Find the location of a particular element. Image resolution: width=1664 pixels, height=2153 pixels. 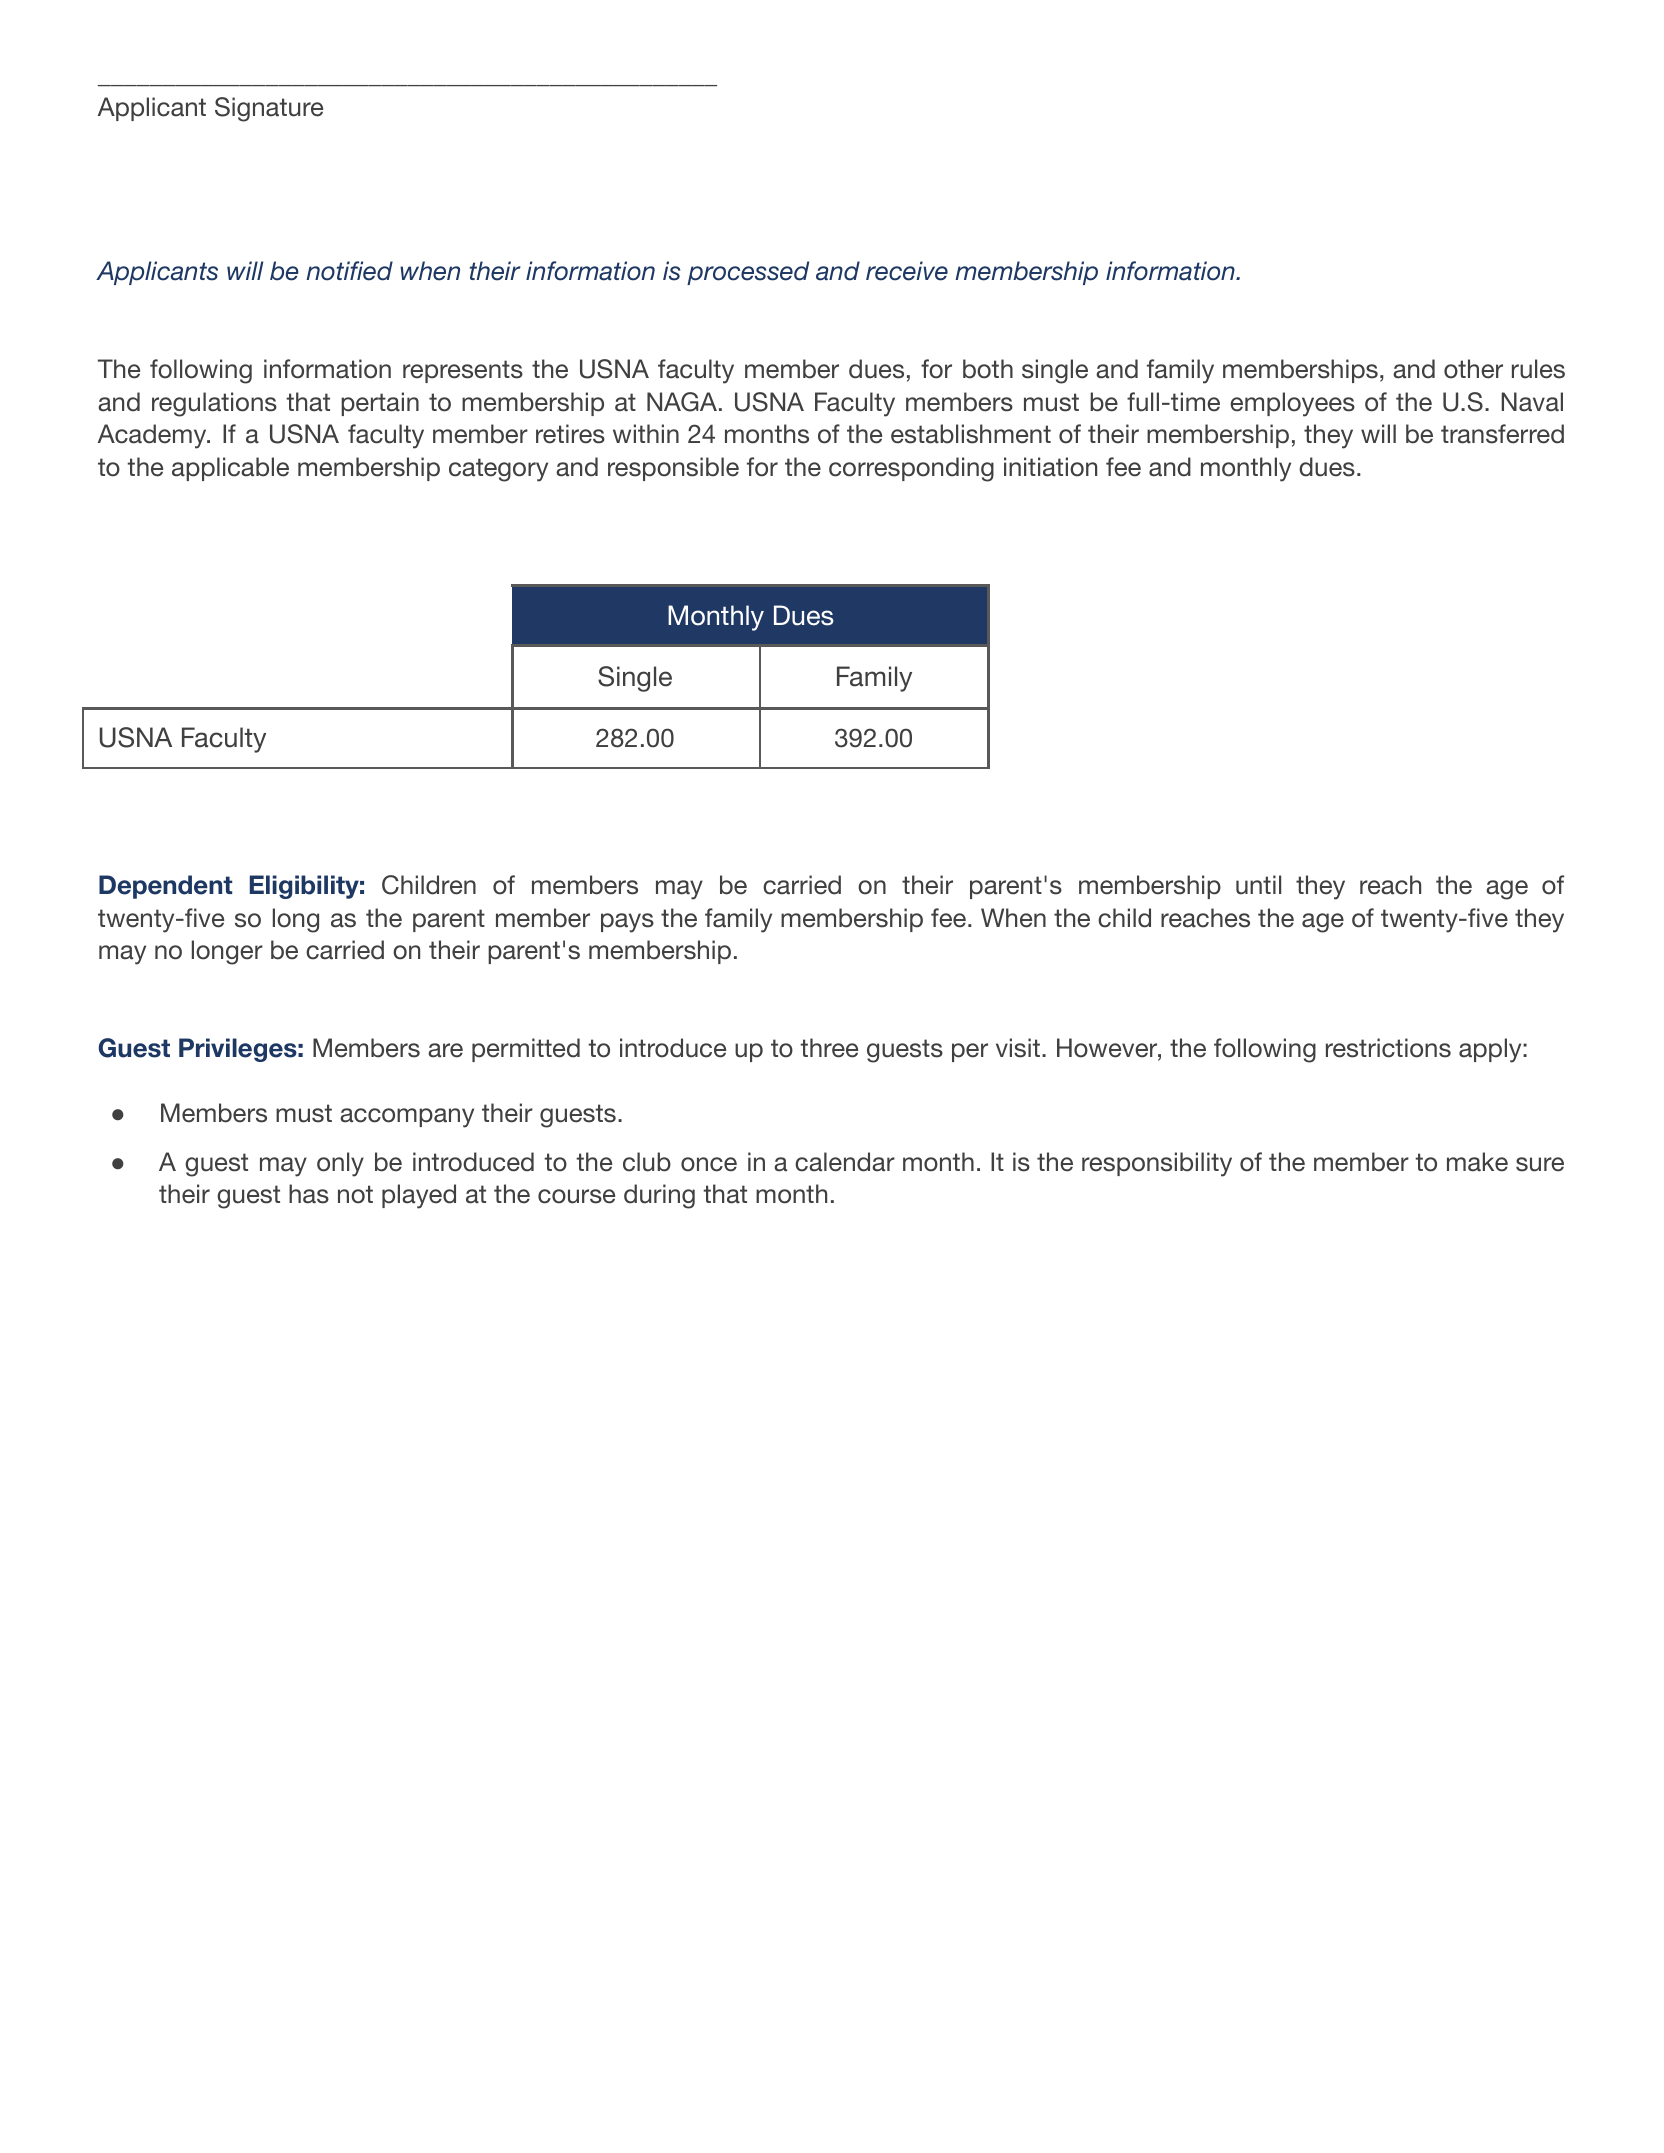

only is located at coordinates (340, 1164).
